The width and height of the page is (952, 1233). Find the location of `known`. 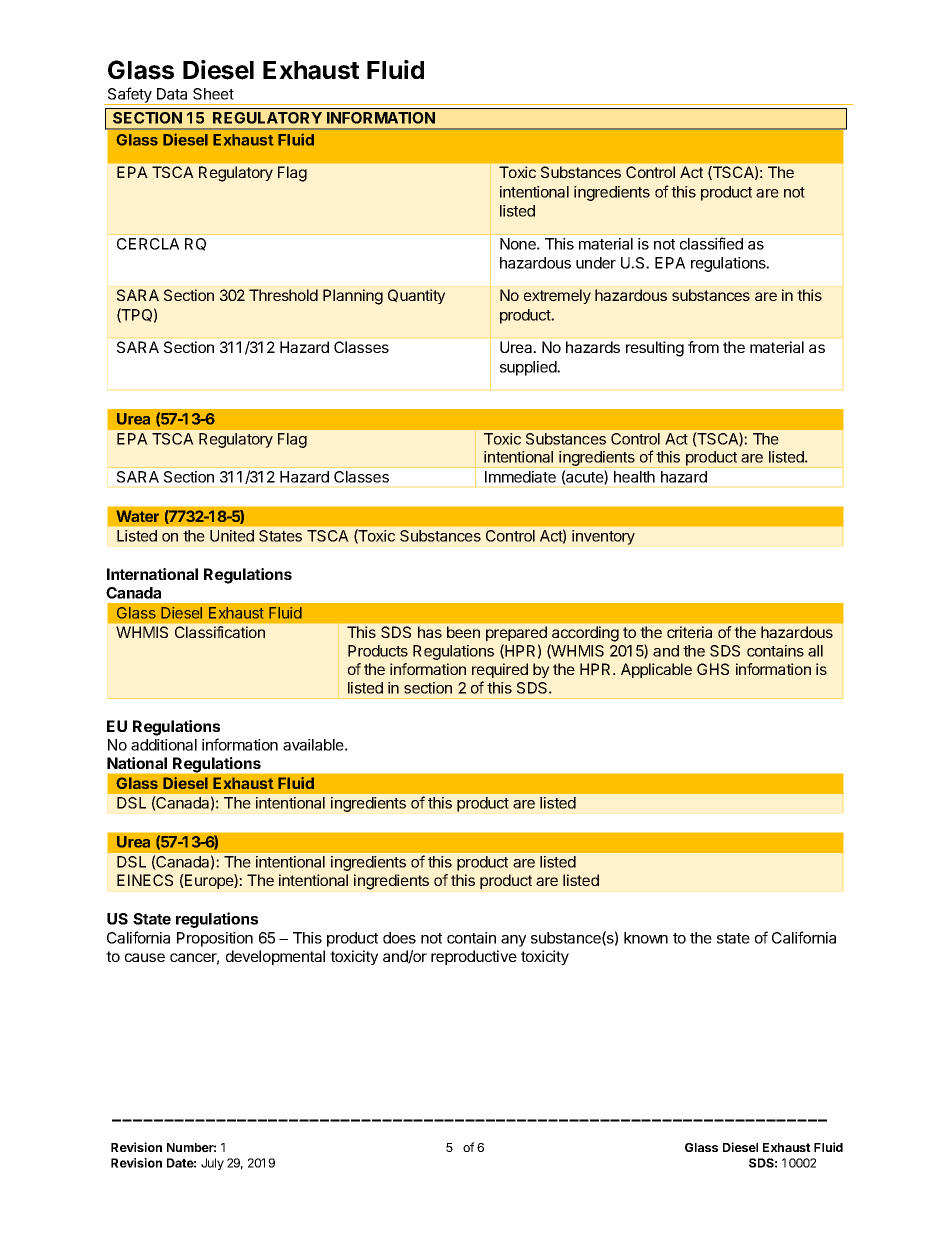

known is located at coordinates (646, 938).
